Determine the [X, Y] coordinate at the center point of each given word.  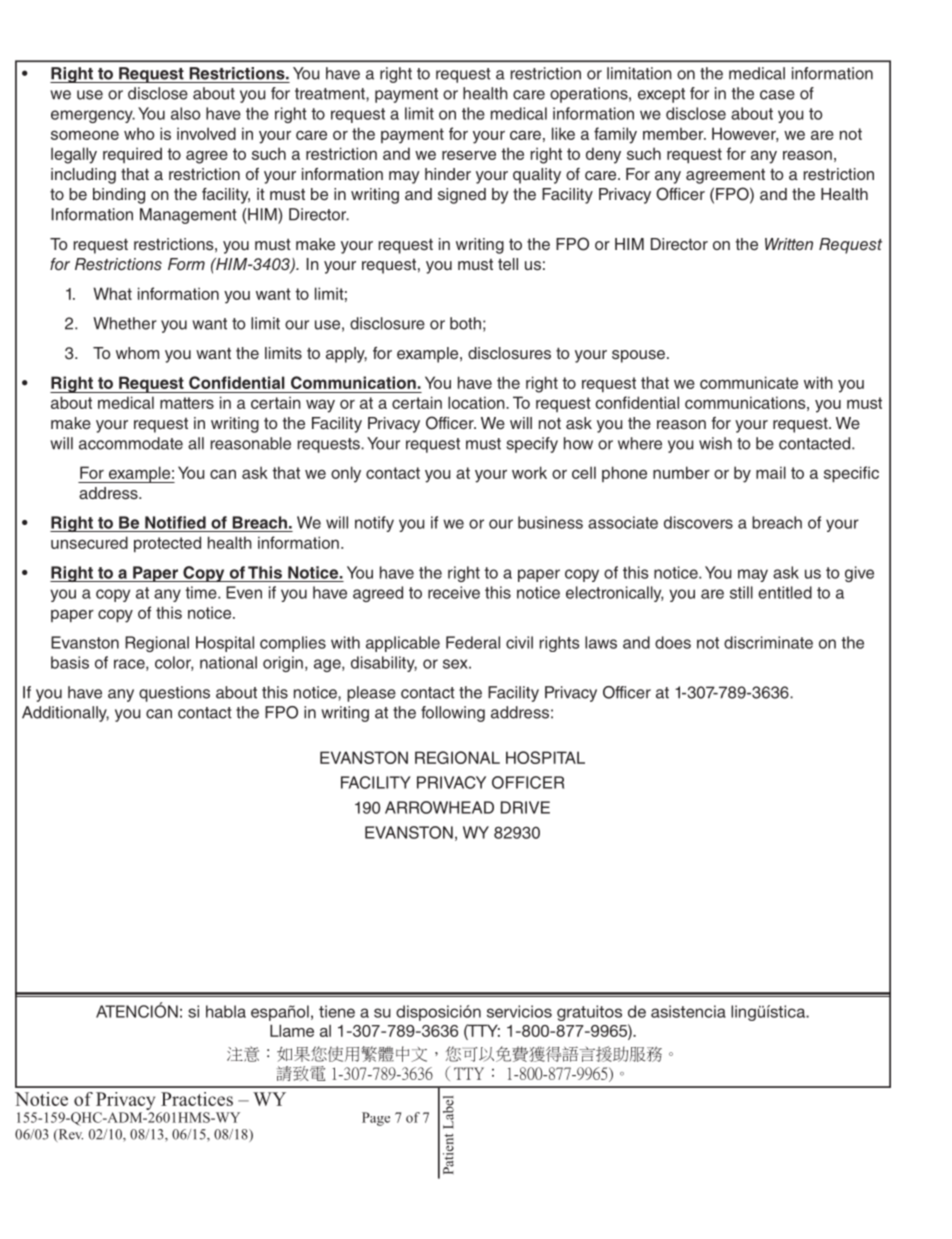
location [477, 402]
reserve [469, 155]
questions [174, 694]
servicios [519, 1011]
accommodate [131, 443]
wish [715, 443]
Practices [197, 1099]
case [777, 95]
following [453, 714]
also [185, 113]
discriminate [768, 642]
